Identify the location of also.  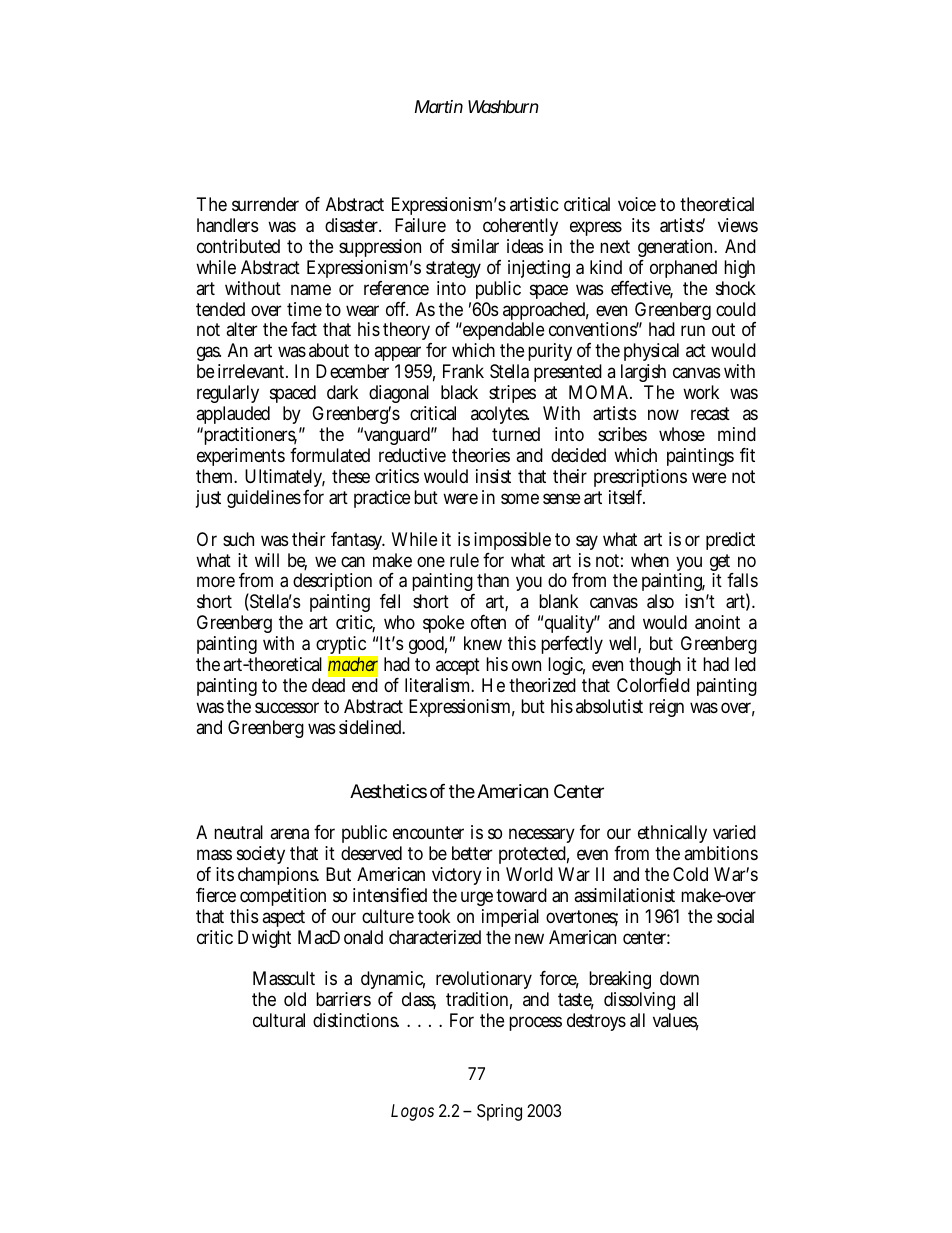
(660, 601).
